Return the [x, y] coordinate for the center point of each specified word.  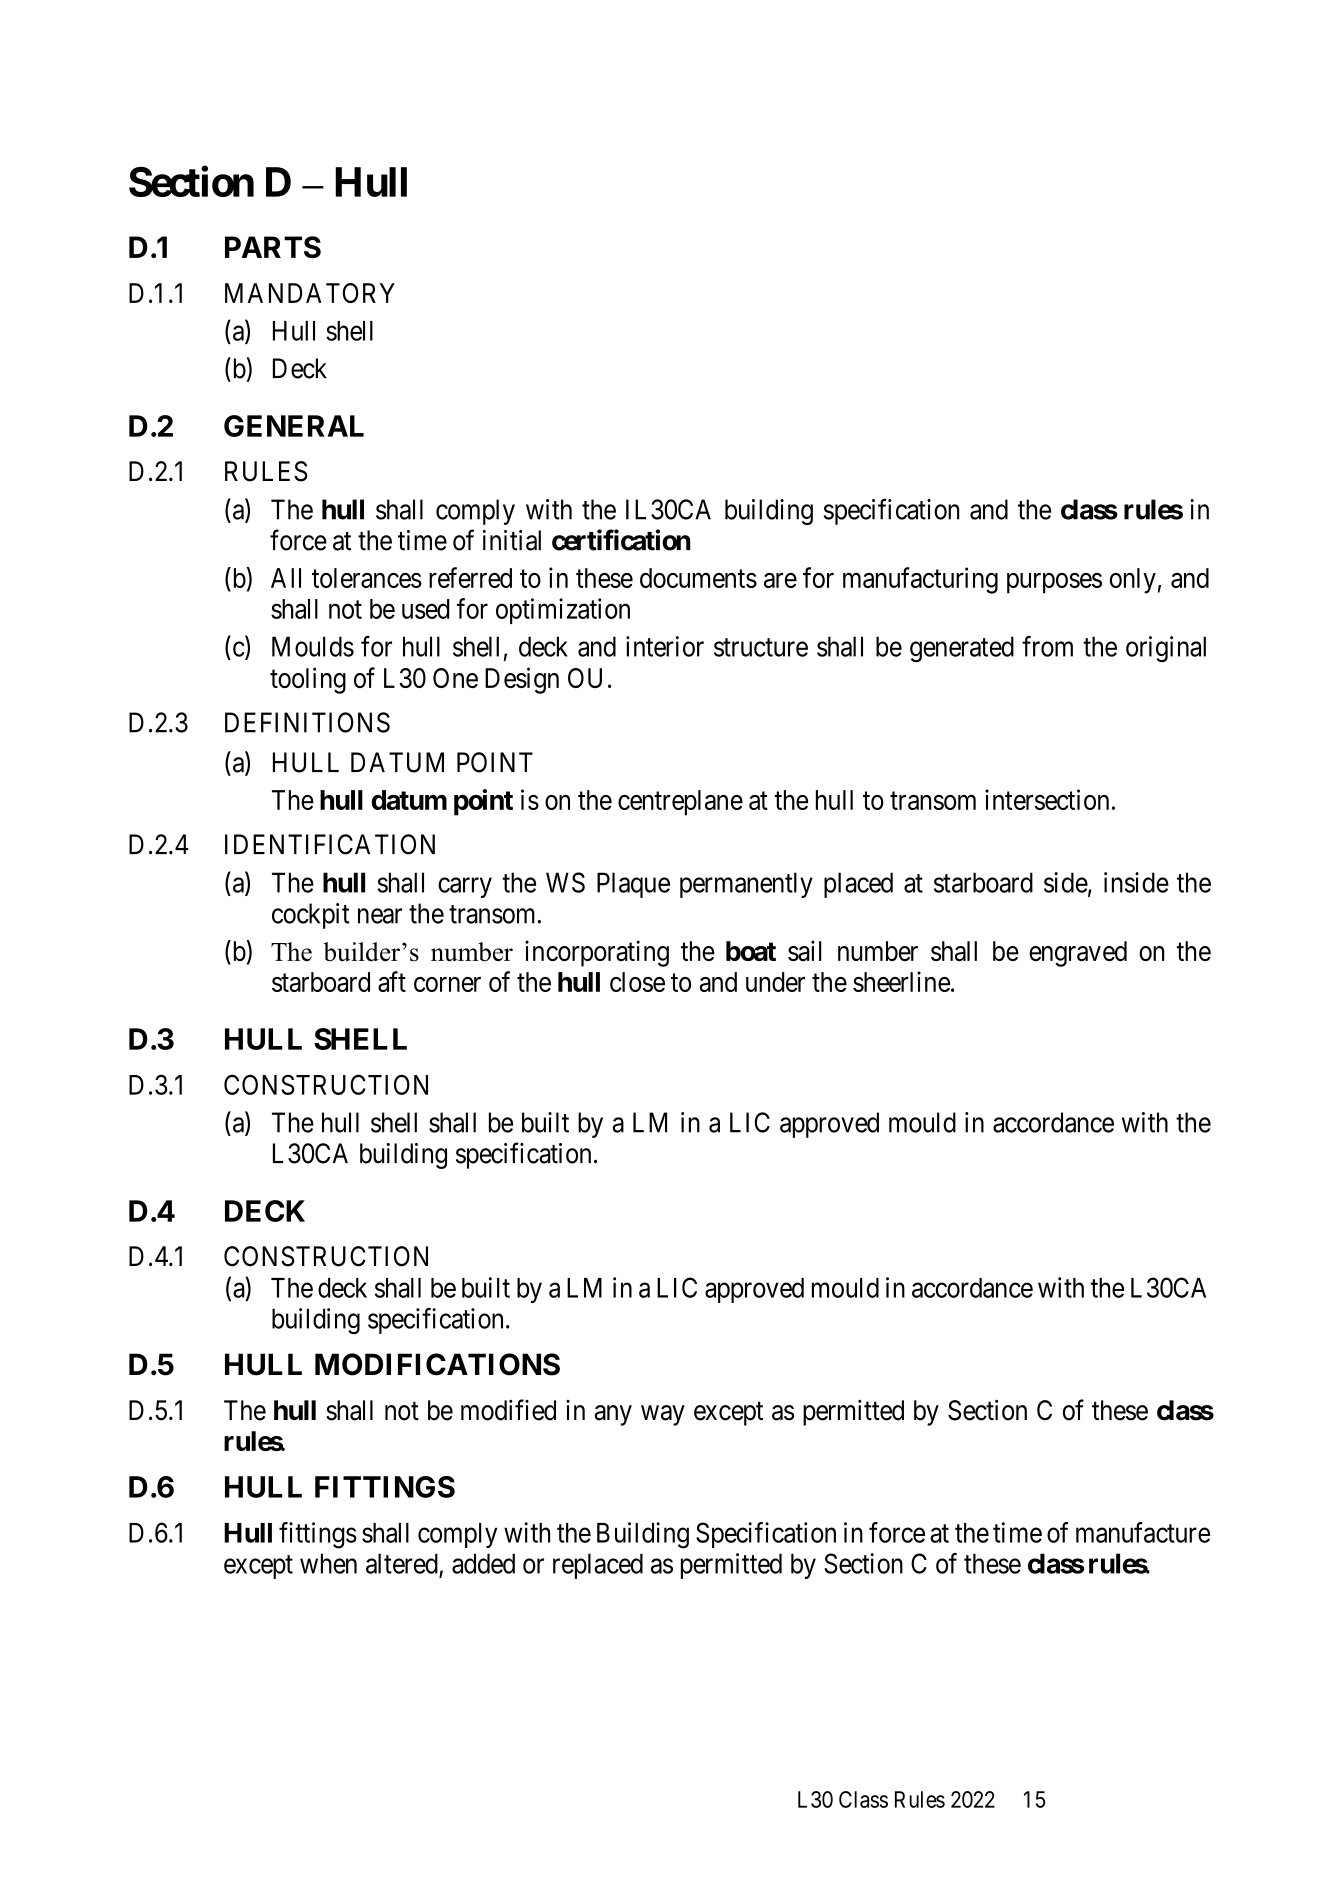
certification [621, 540]
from [1047, 646]
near [380, 916]
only [1133, 581]
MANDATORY [310, 293]
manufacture [1143, 1532]
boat [751, 951]
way [663, 1415]
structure [761, 647]
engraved [1078, 954]
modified [508, 1410]
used [425, 609]
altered [402, 1563]
